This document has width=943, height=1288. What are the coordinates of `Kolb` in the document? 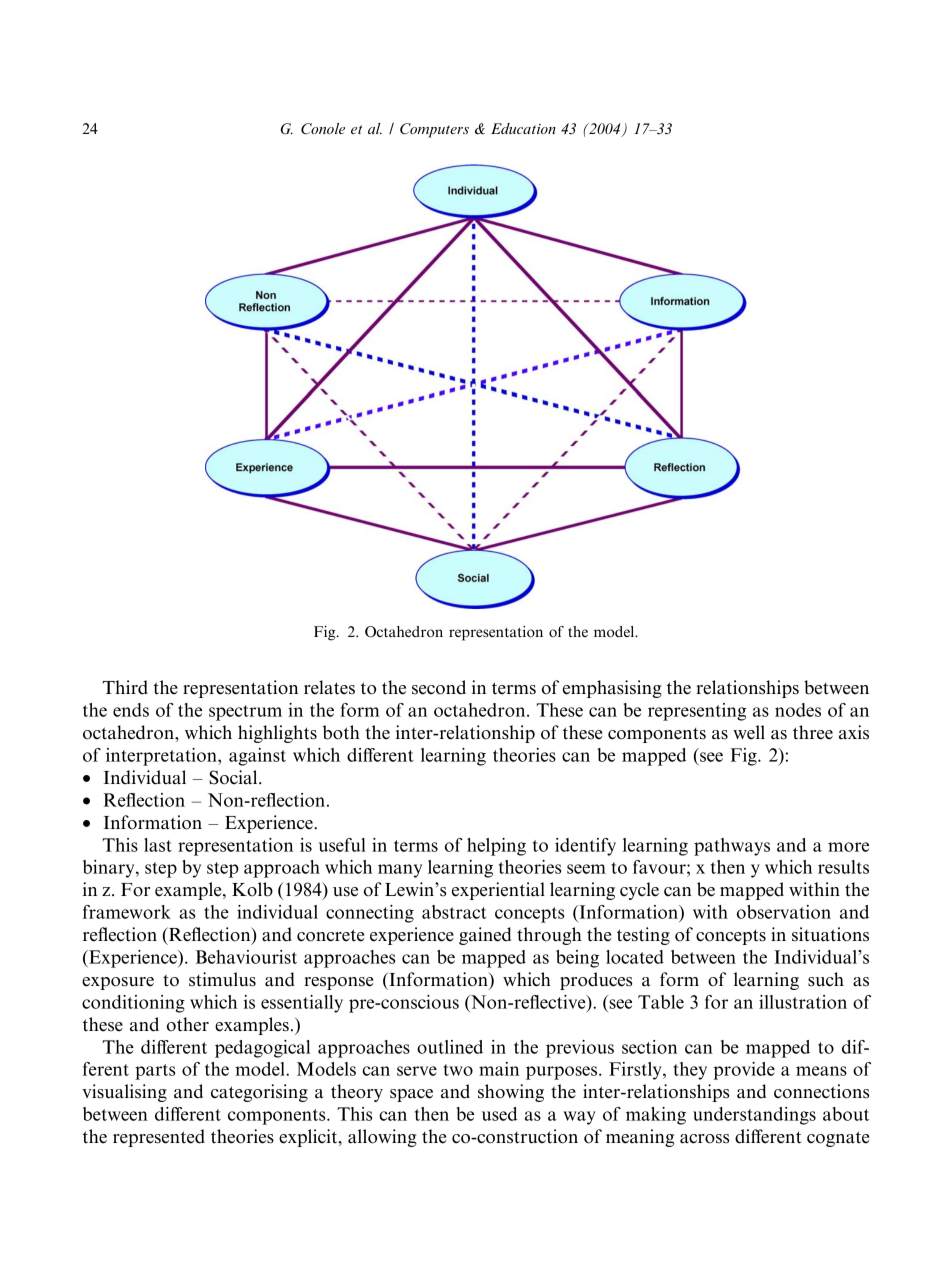 It's located at (252, 889).
